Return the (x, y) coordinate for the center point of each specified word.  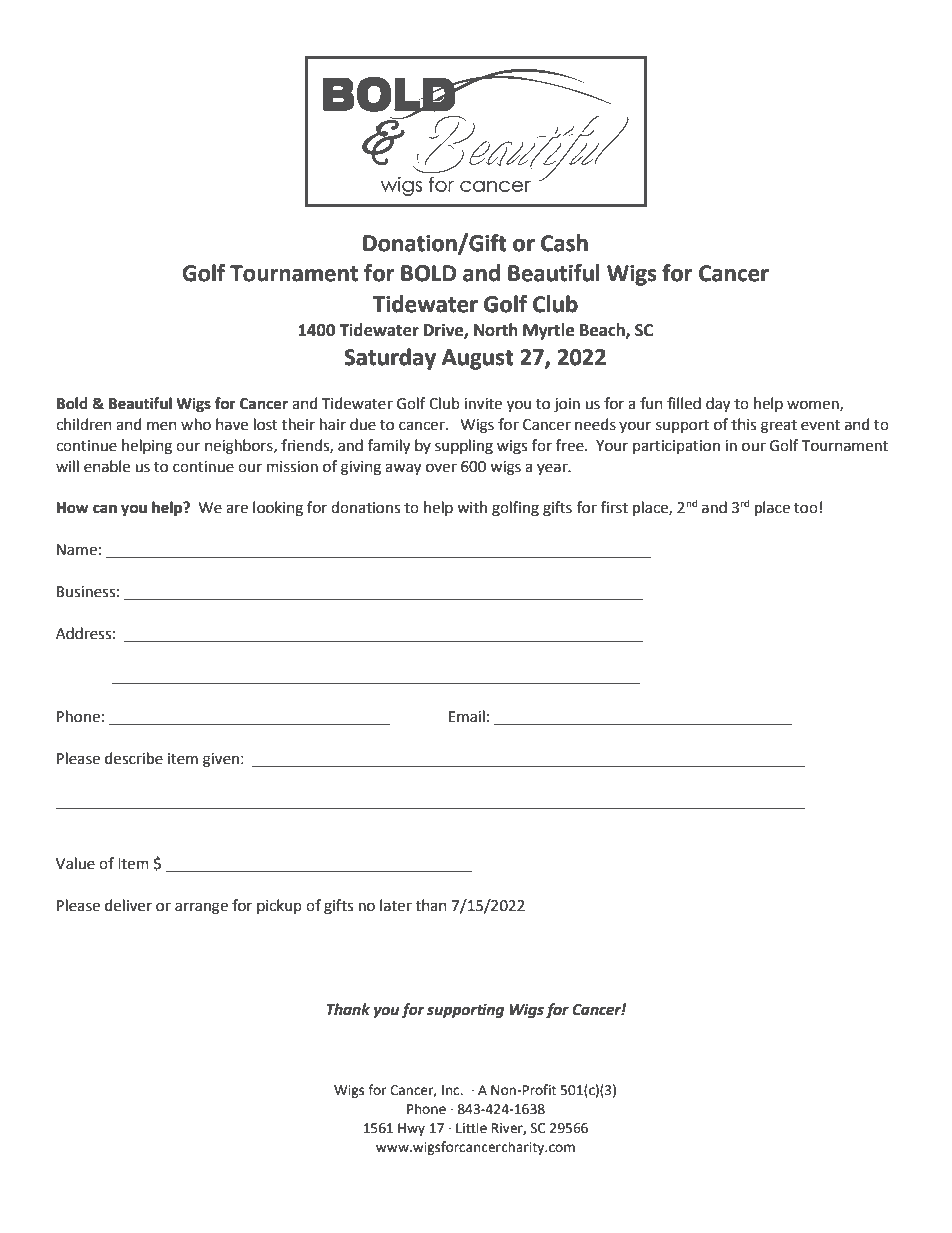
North (496, 330)
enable (107, 466)
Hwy (411, 1129)
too (806, 508)
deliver (128, 905)
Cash (564, 243)
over (441, 468)
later (396, 905)
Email (467, 716)
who (196, 424)
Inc (452, 1090)
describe (134, 758)
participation (676, 447)
